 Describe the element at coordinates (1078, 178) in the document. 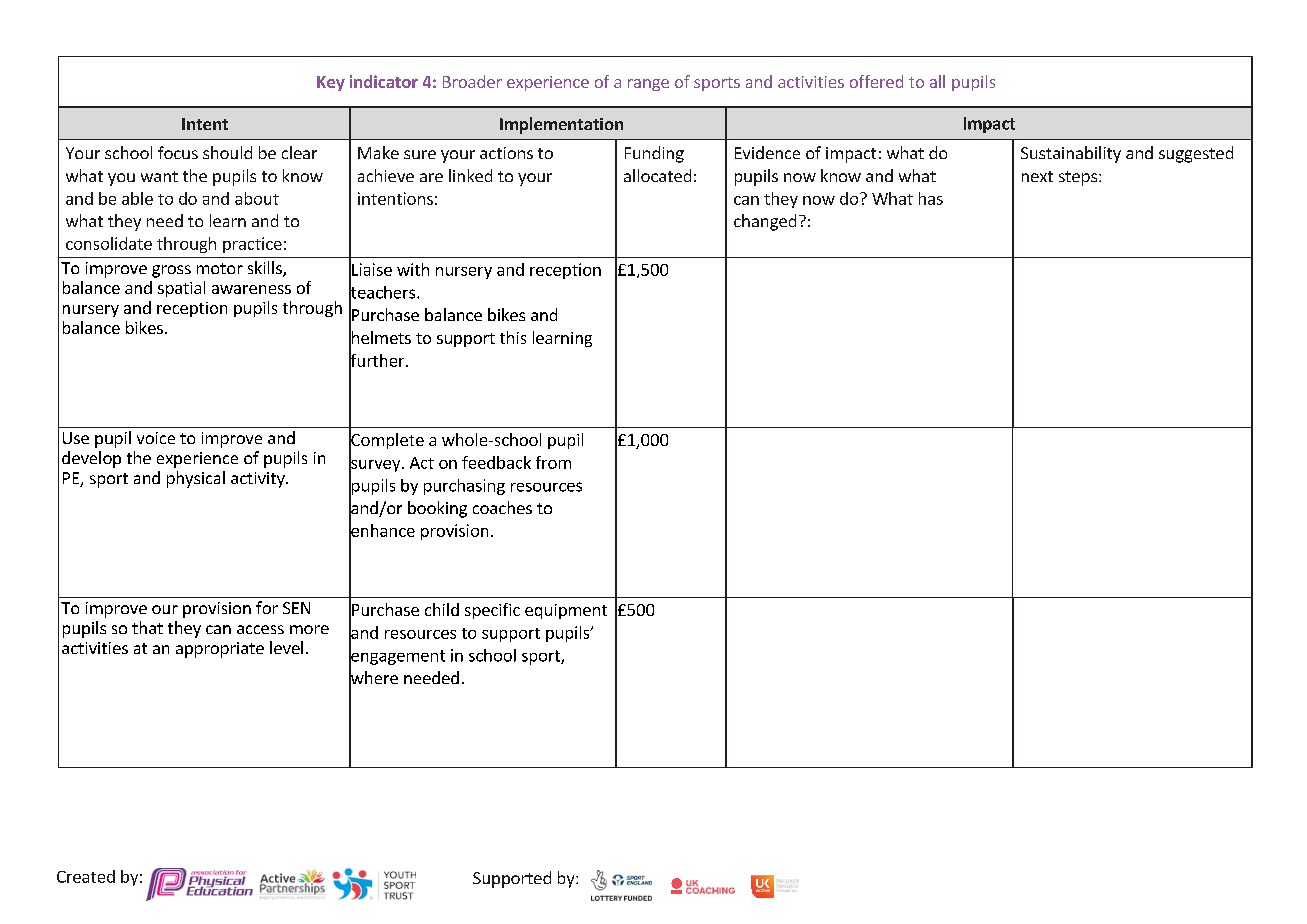

I see `steps` at that location.
